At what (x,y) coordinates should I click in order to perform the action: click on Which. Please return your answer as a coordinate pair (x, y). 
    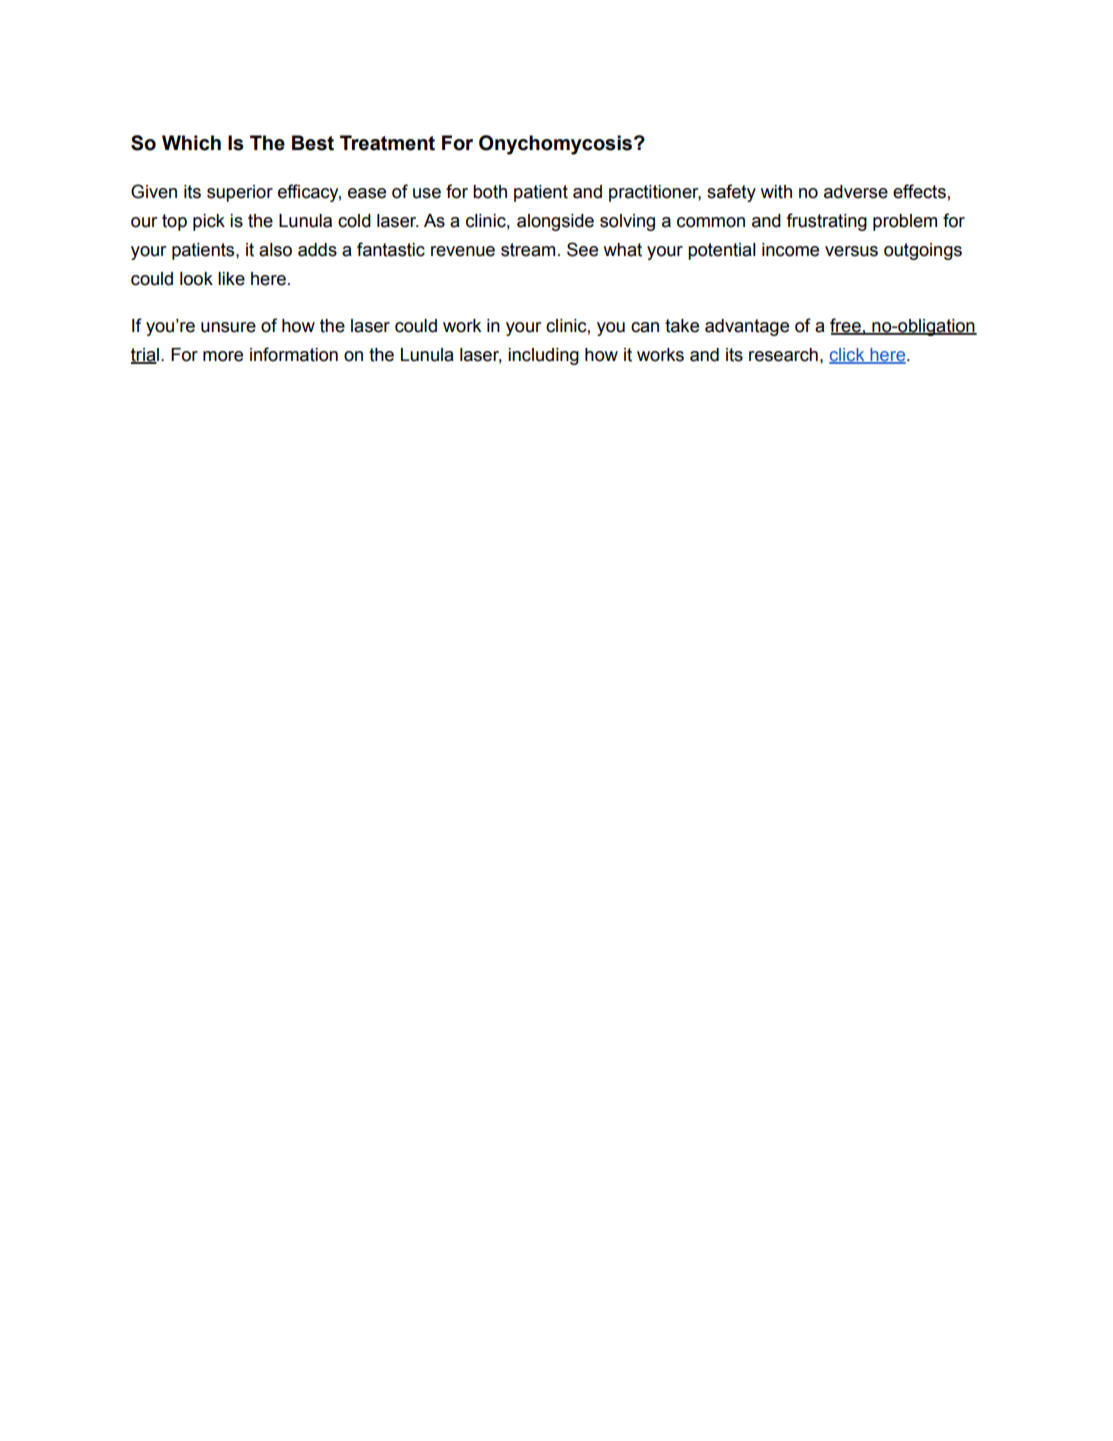
    Looking at the image, I should click on (191, 143).
